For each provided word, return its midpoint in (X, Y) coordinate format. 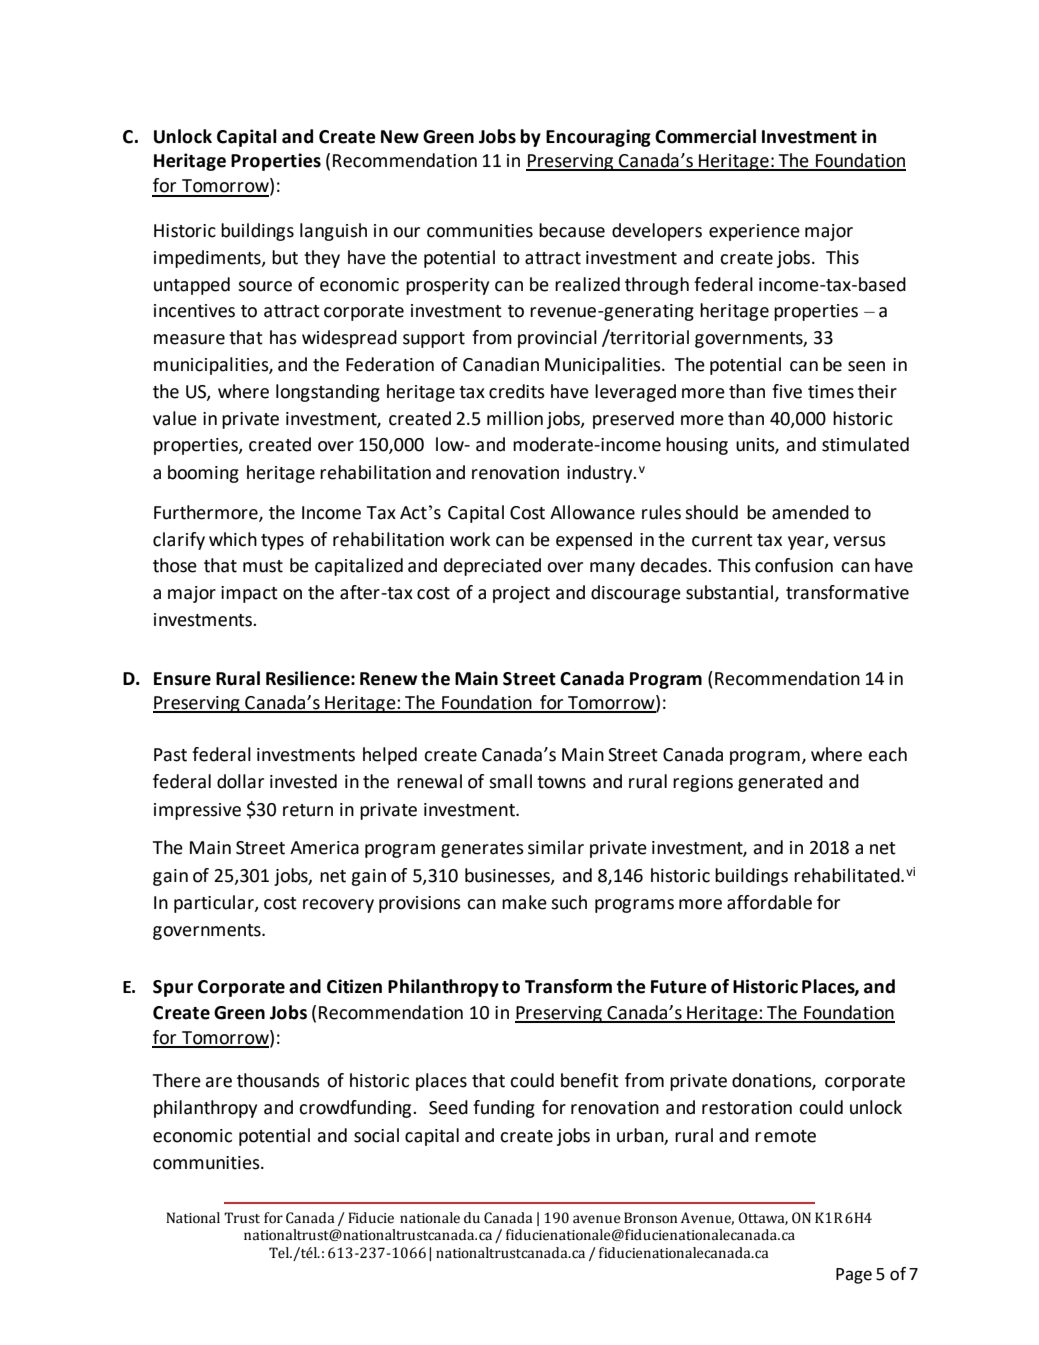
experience (754, 232)
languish (333, 232)
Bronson (650, 1218)
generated (780, 783)
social (376, 1135)
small (510, 781)
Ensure (182, 679)
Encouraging (598, 138)
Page (854, 1276)
